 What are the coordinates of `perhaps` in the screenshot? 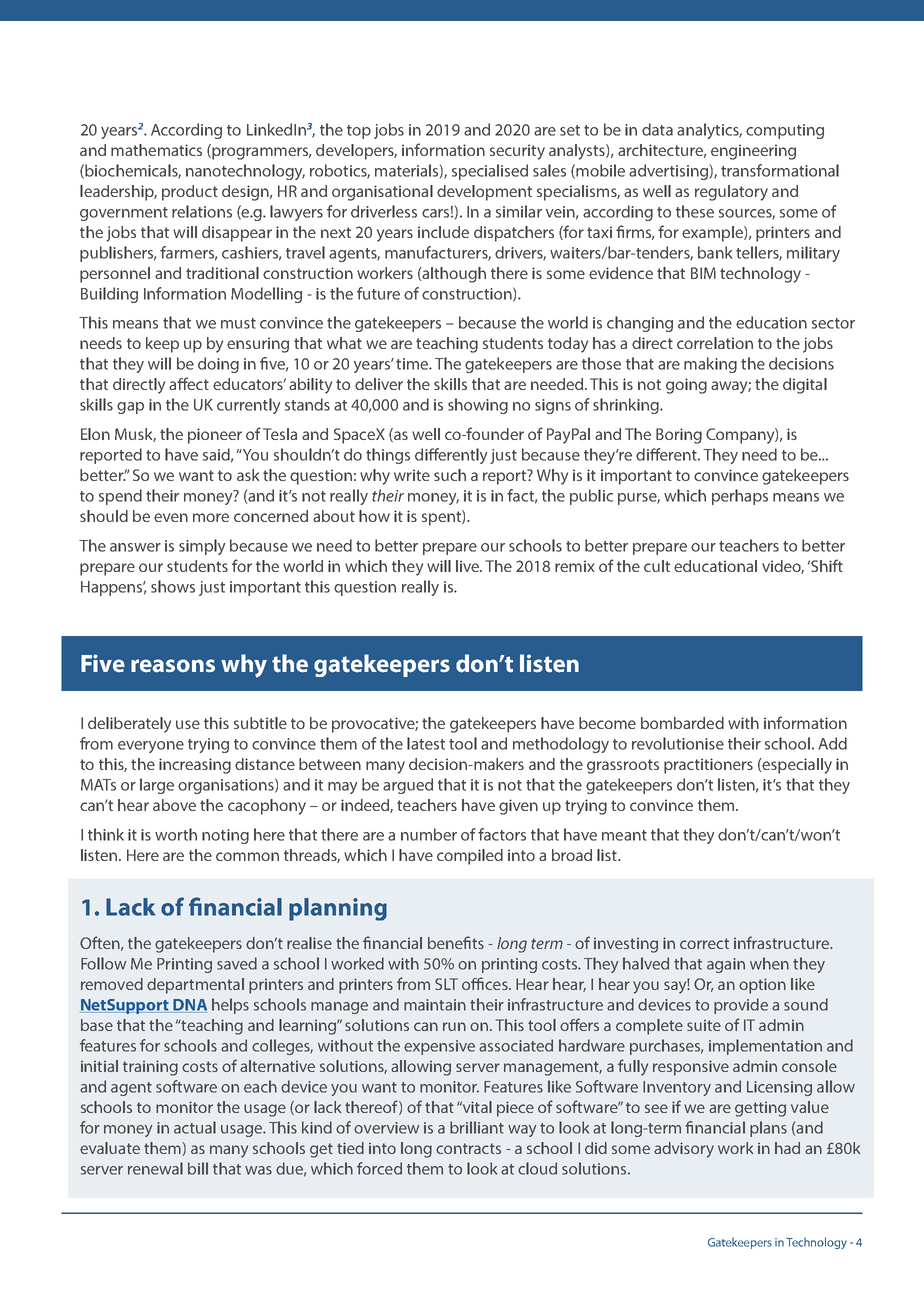 It's located at (740, 497).
